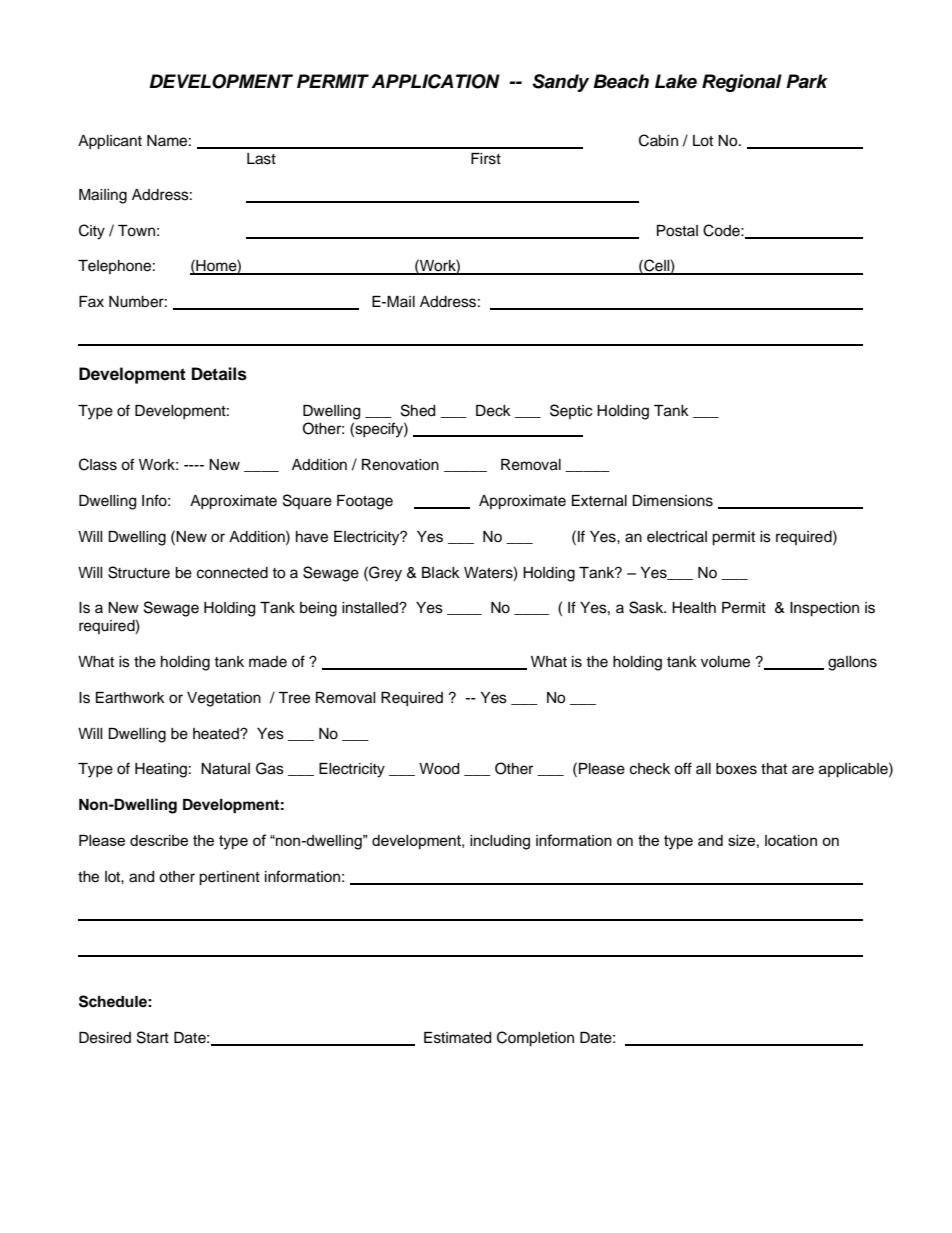 The image size is (952, 1233). I want to click on Natural, so click(225, 769).
